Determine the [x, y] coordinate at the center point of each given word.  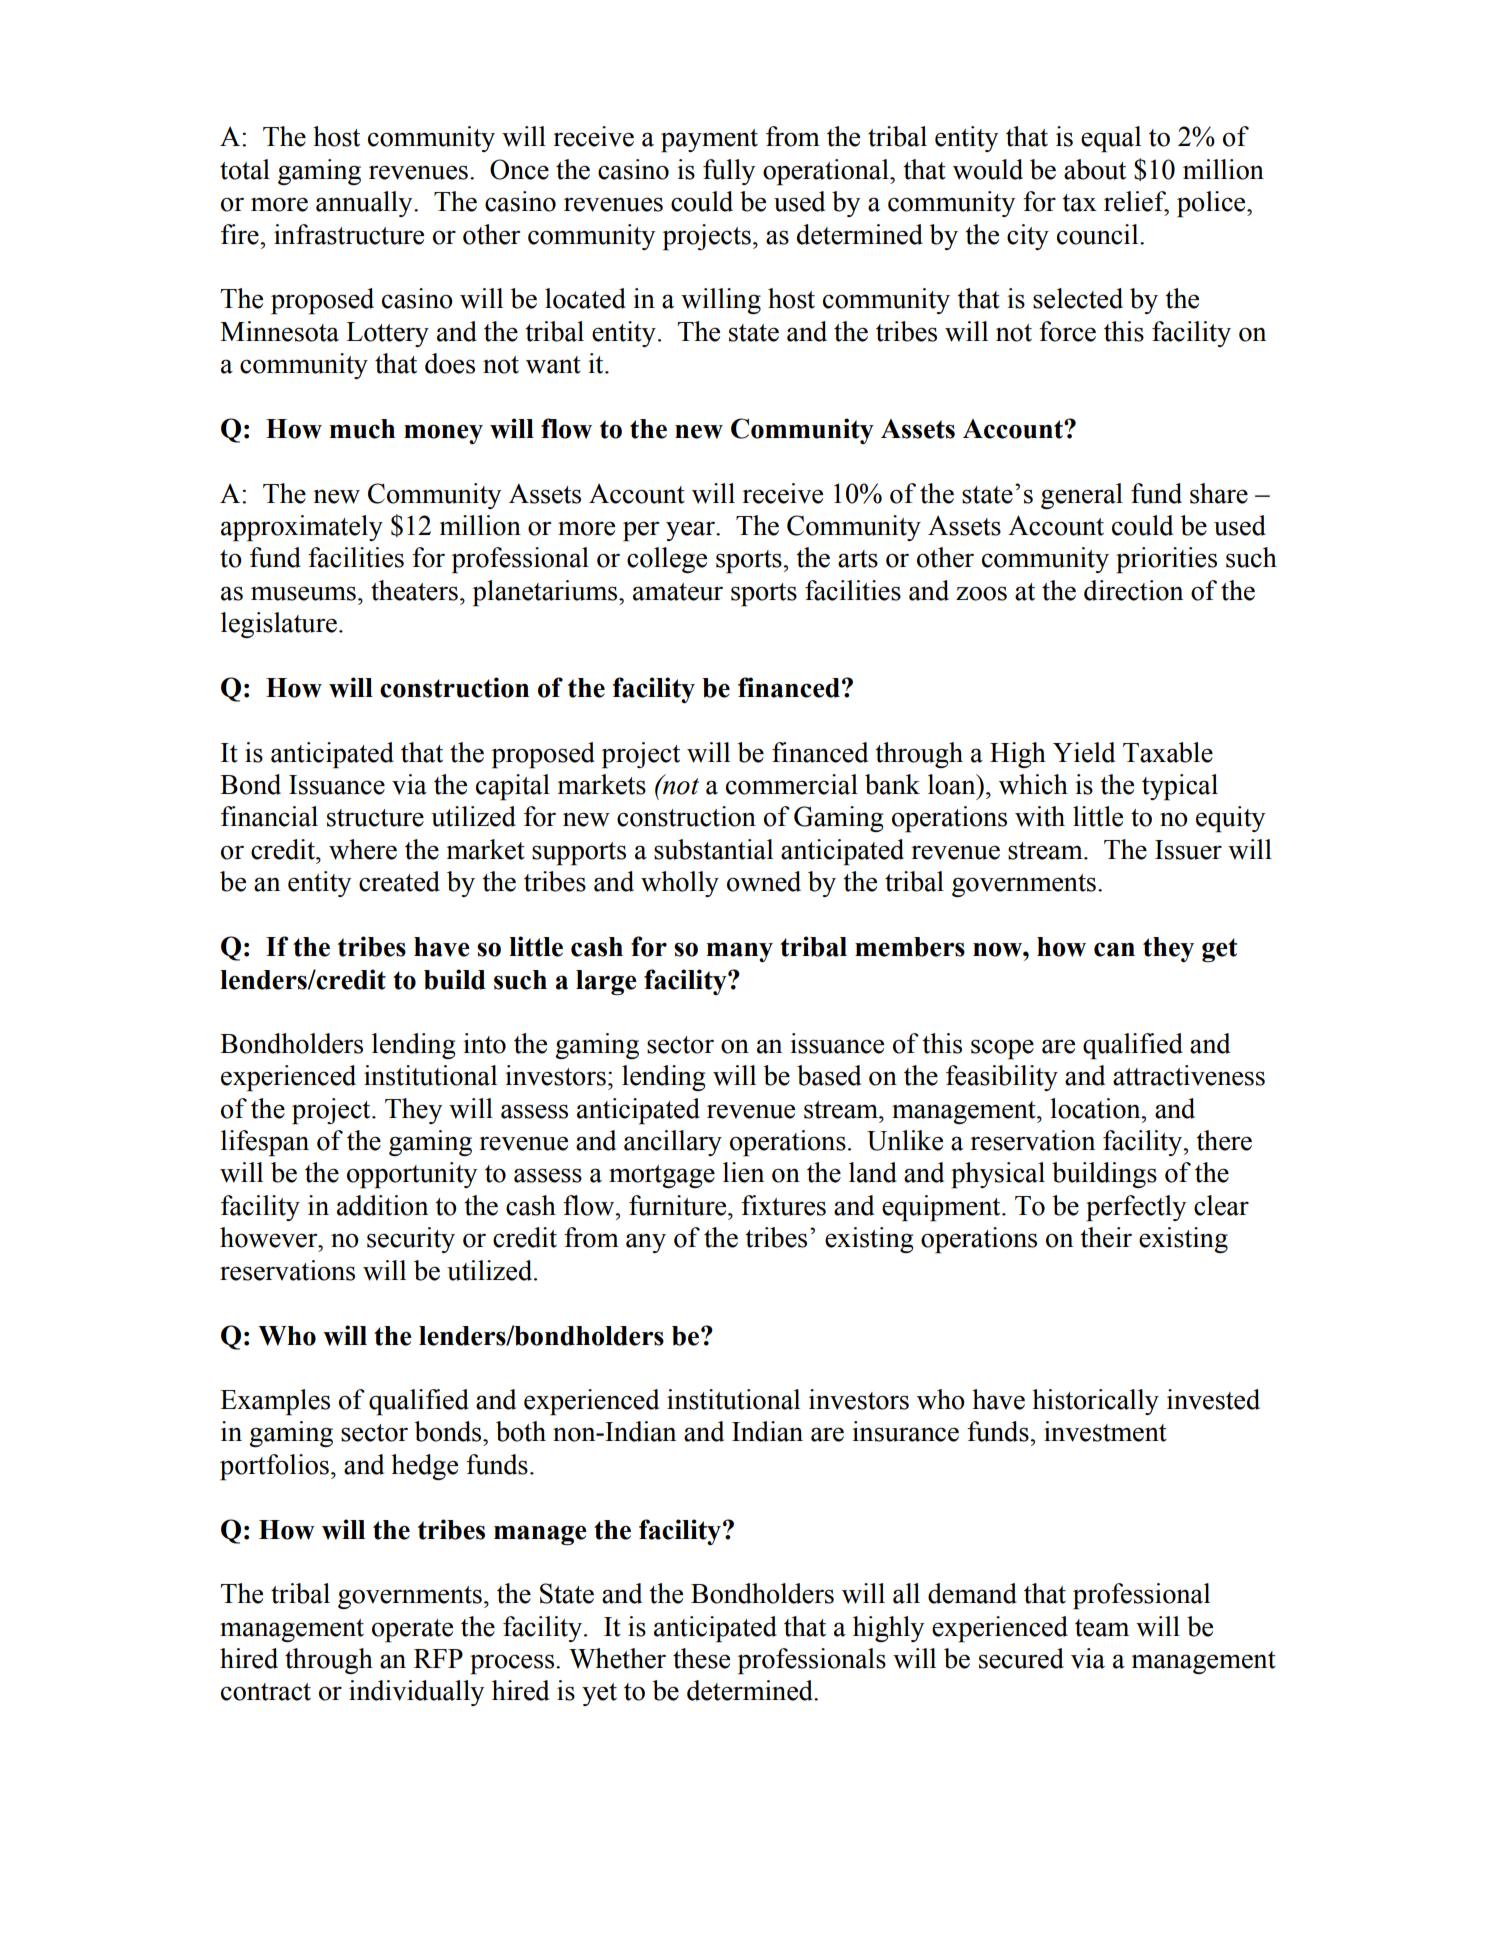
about [1095, 169]
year [691, 531]
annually [365, 204]
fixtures [783, 1205]
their [1106, 1237]
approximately [302, 528]
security [411, 1240]
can [1114, 949]
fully [729, 172]
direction [1133, 590]
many [740, 952]
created [399, 881]
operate [412, 1631]
